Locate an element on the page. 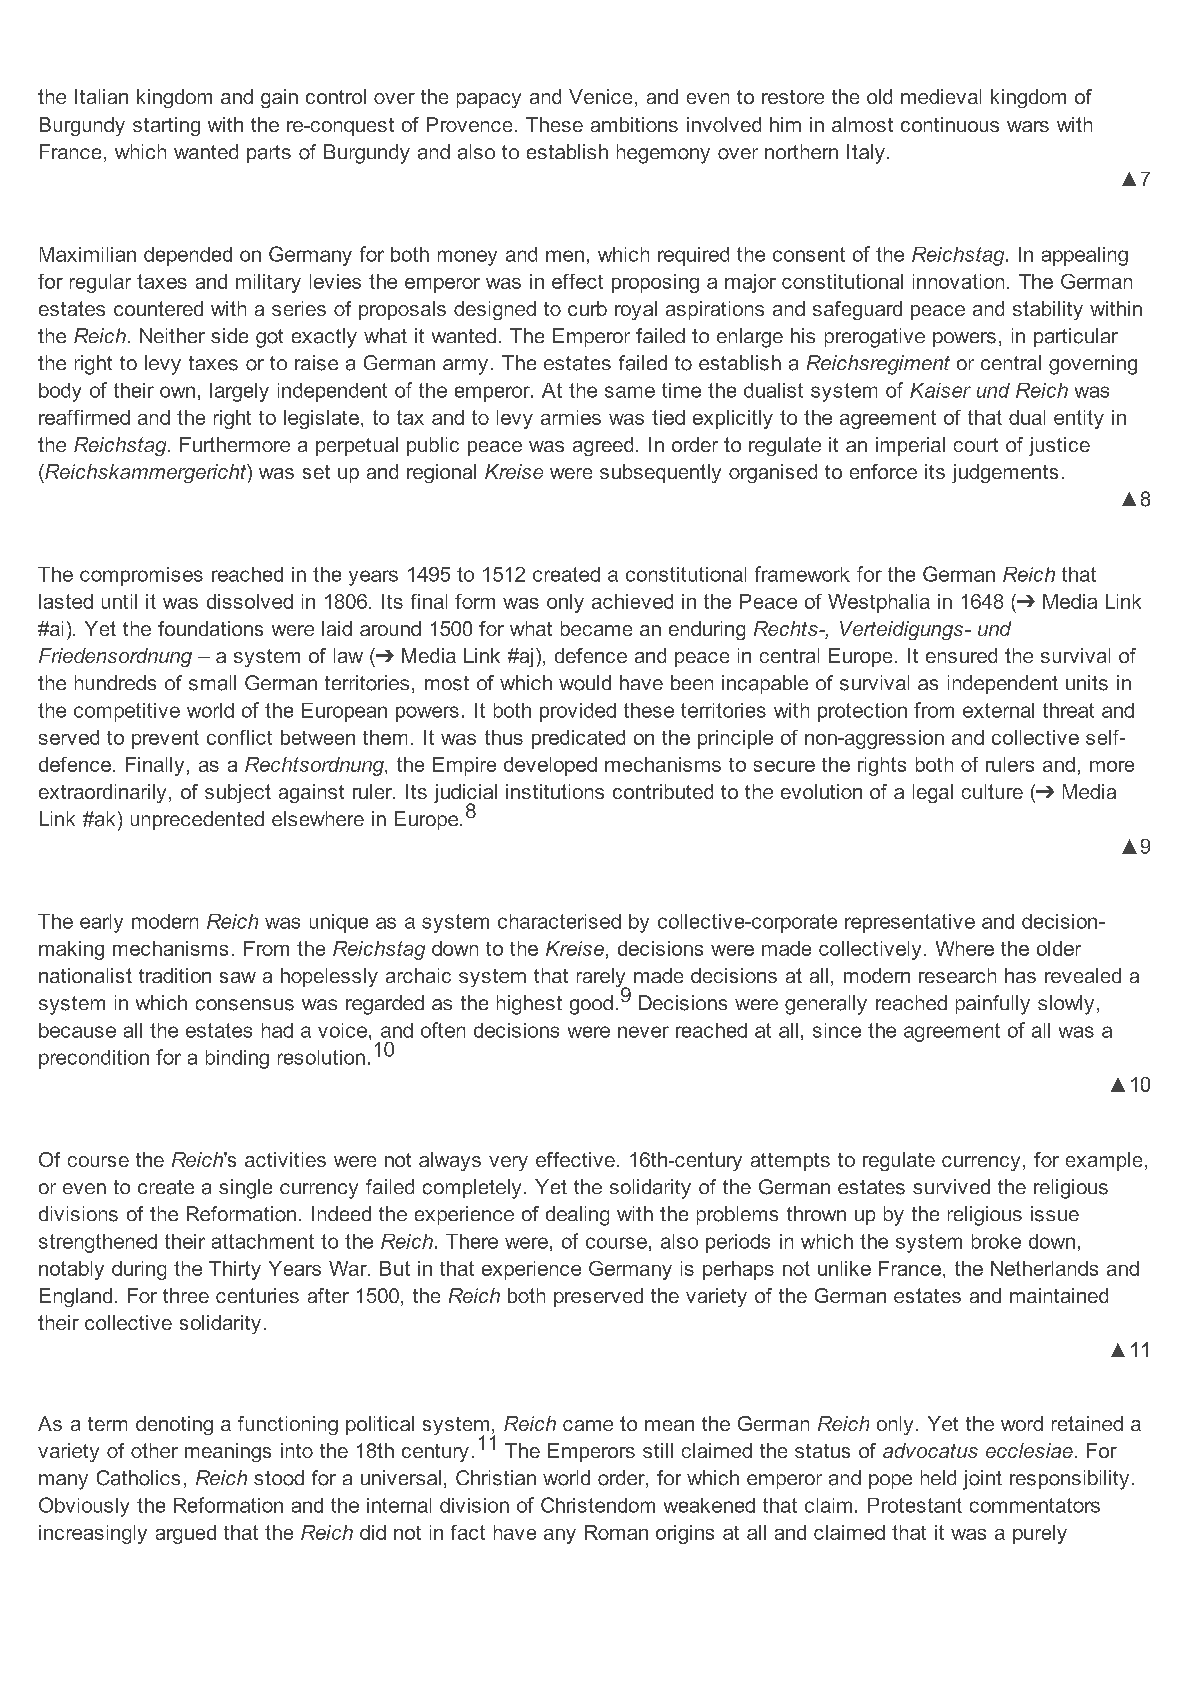 The image size is (1189, 1681). set is located at coordinates (316, 472).
